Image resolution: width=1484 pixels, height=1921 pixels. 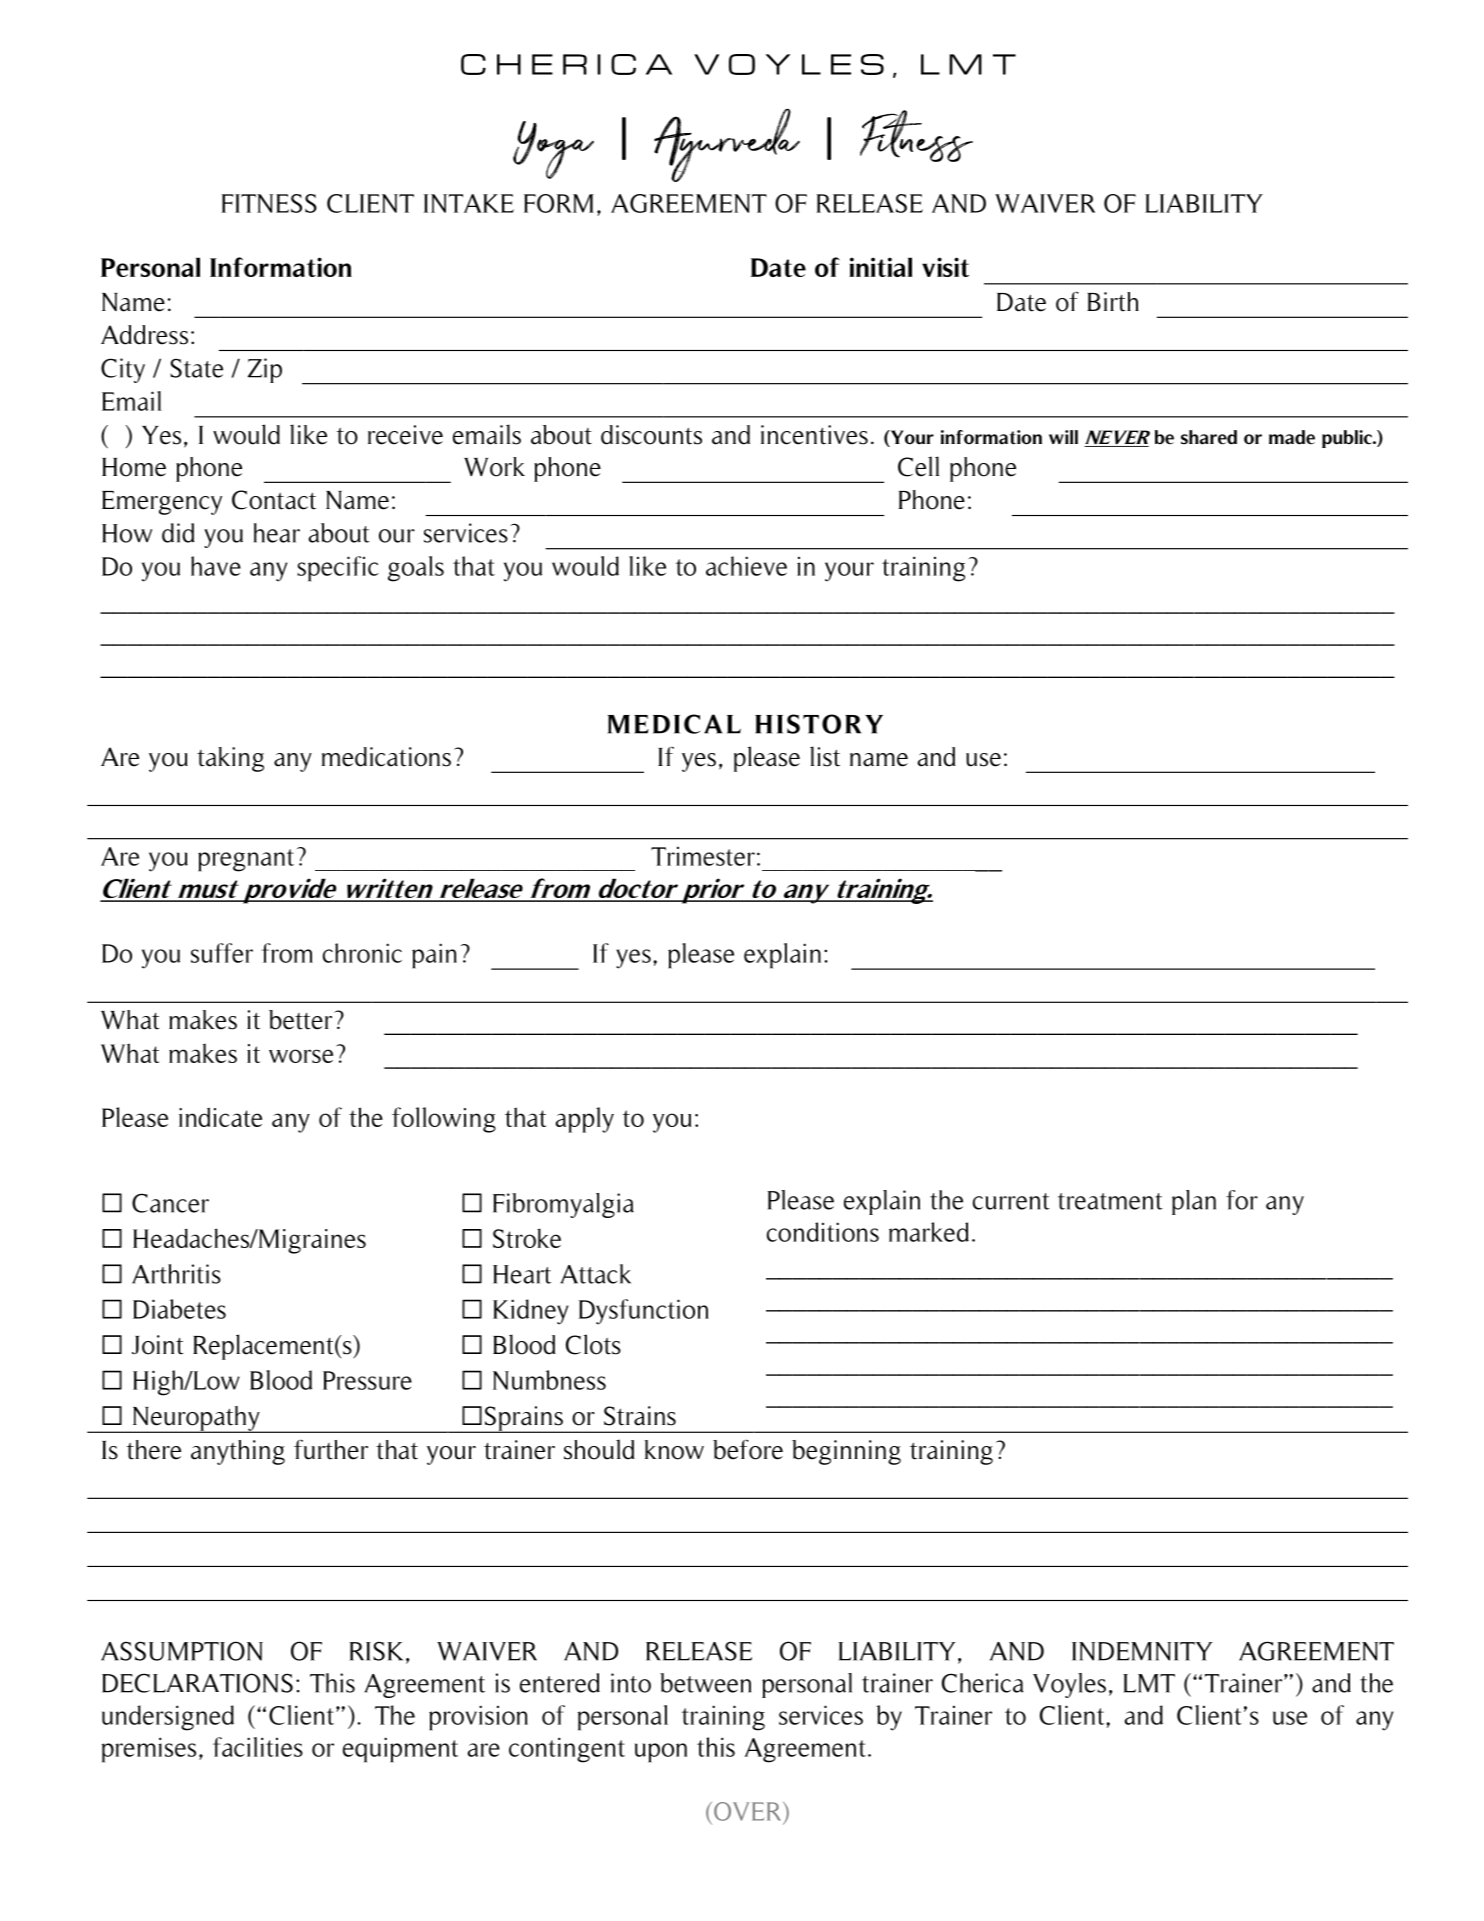 I want to click on treatment, so click(x=1110, y=1201).
